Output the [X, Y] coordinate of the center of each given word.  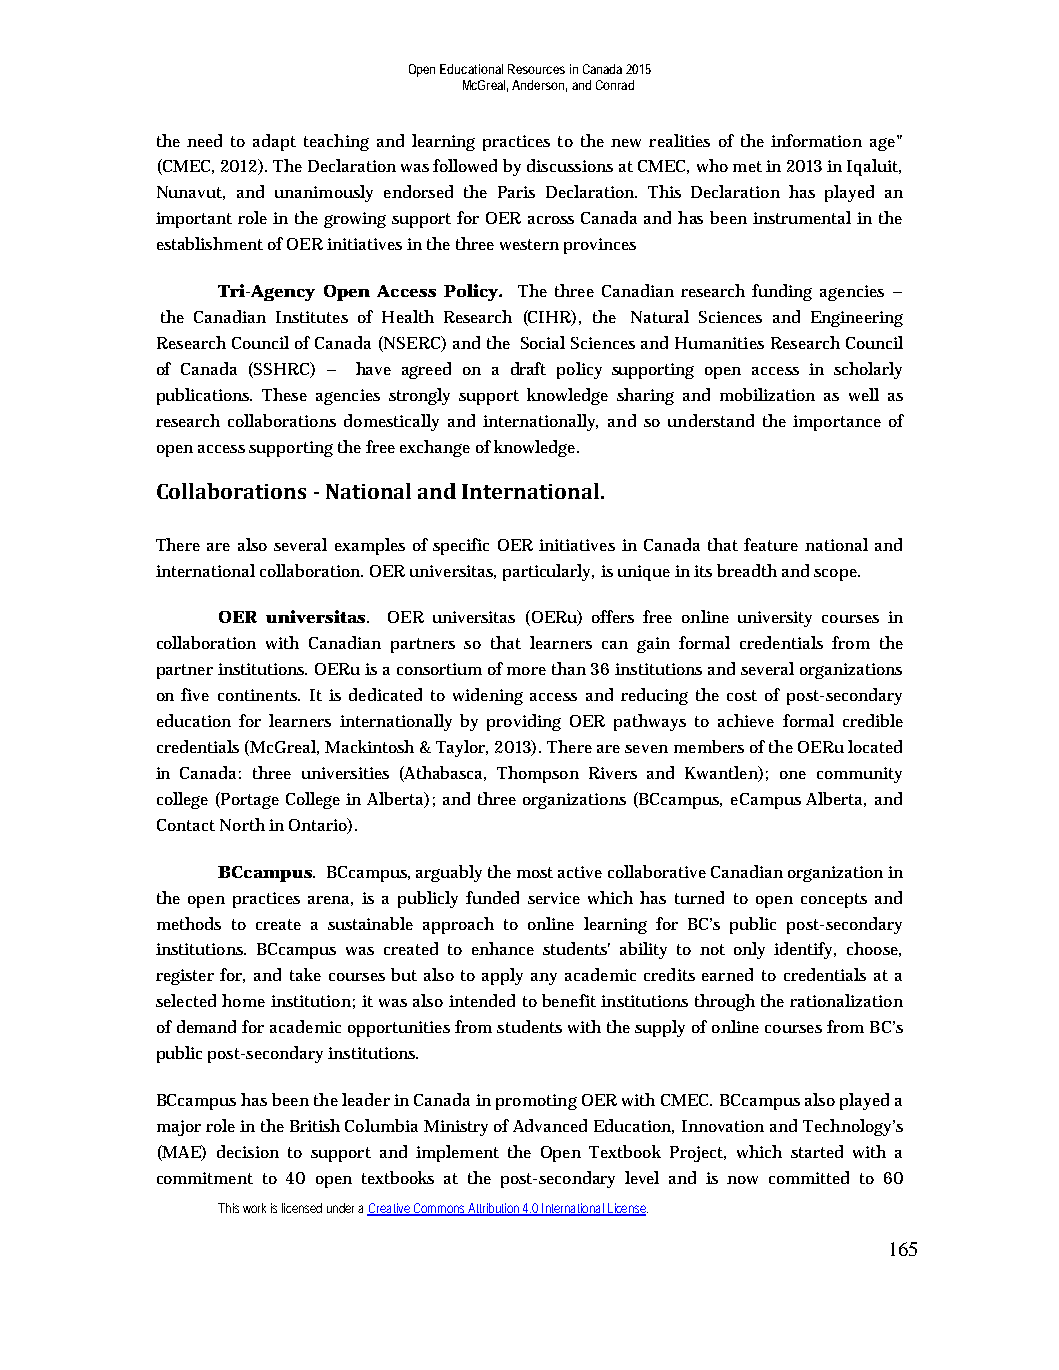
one [793, 775]
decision [248, 1151]
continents [259, 695]
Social [543, 342]
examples [370, 546]
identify [805, 950]
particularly [548, 572]
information [816, 140]
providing [524, 722]
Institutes [312, 317]
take [305, 974]
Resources [536, 69]
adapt [274, 142]
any [544, 979]
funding [782, 292]
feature [771, 544]
